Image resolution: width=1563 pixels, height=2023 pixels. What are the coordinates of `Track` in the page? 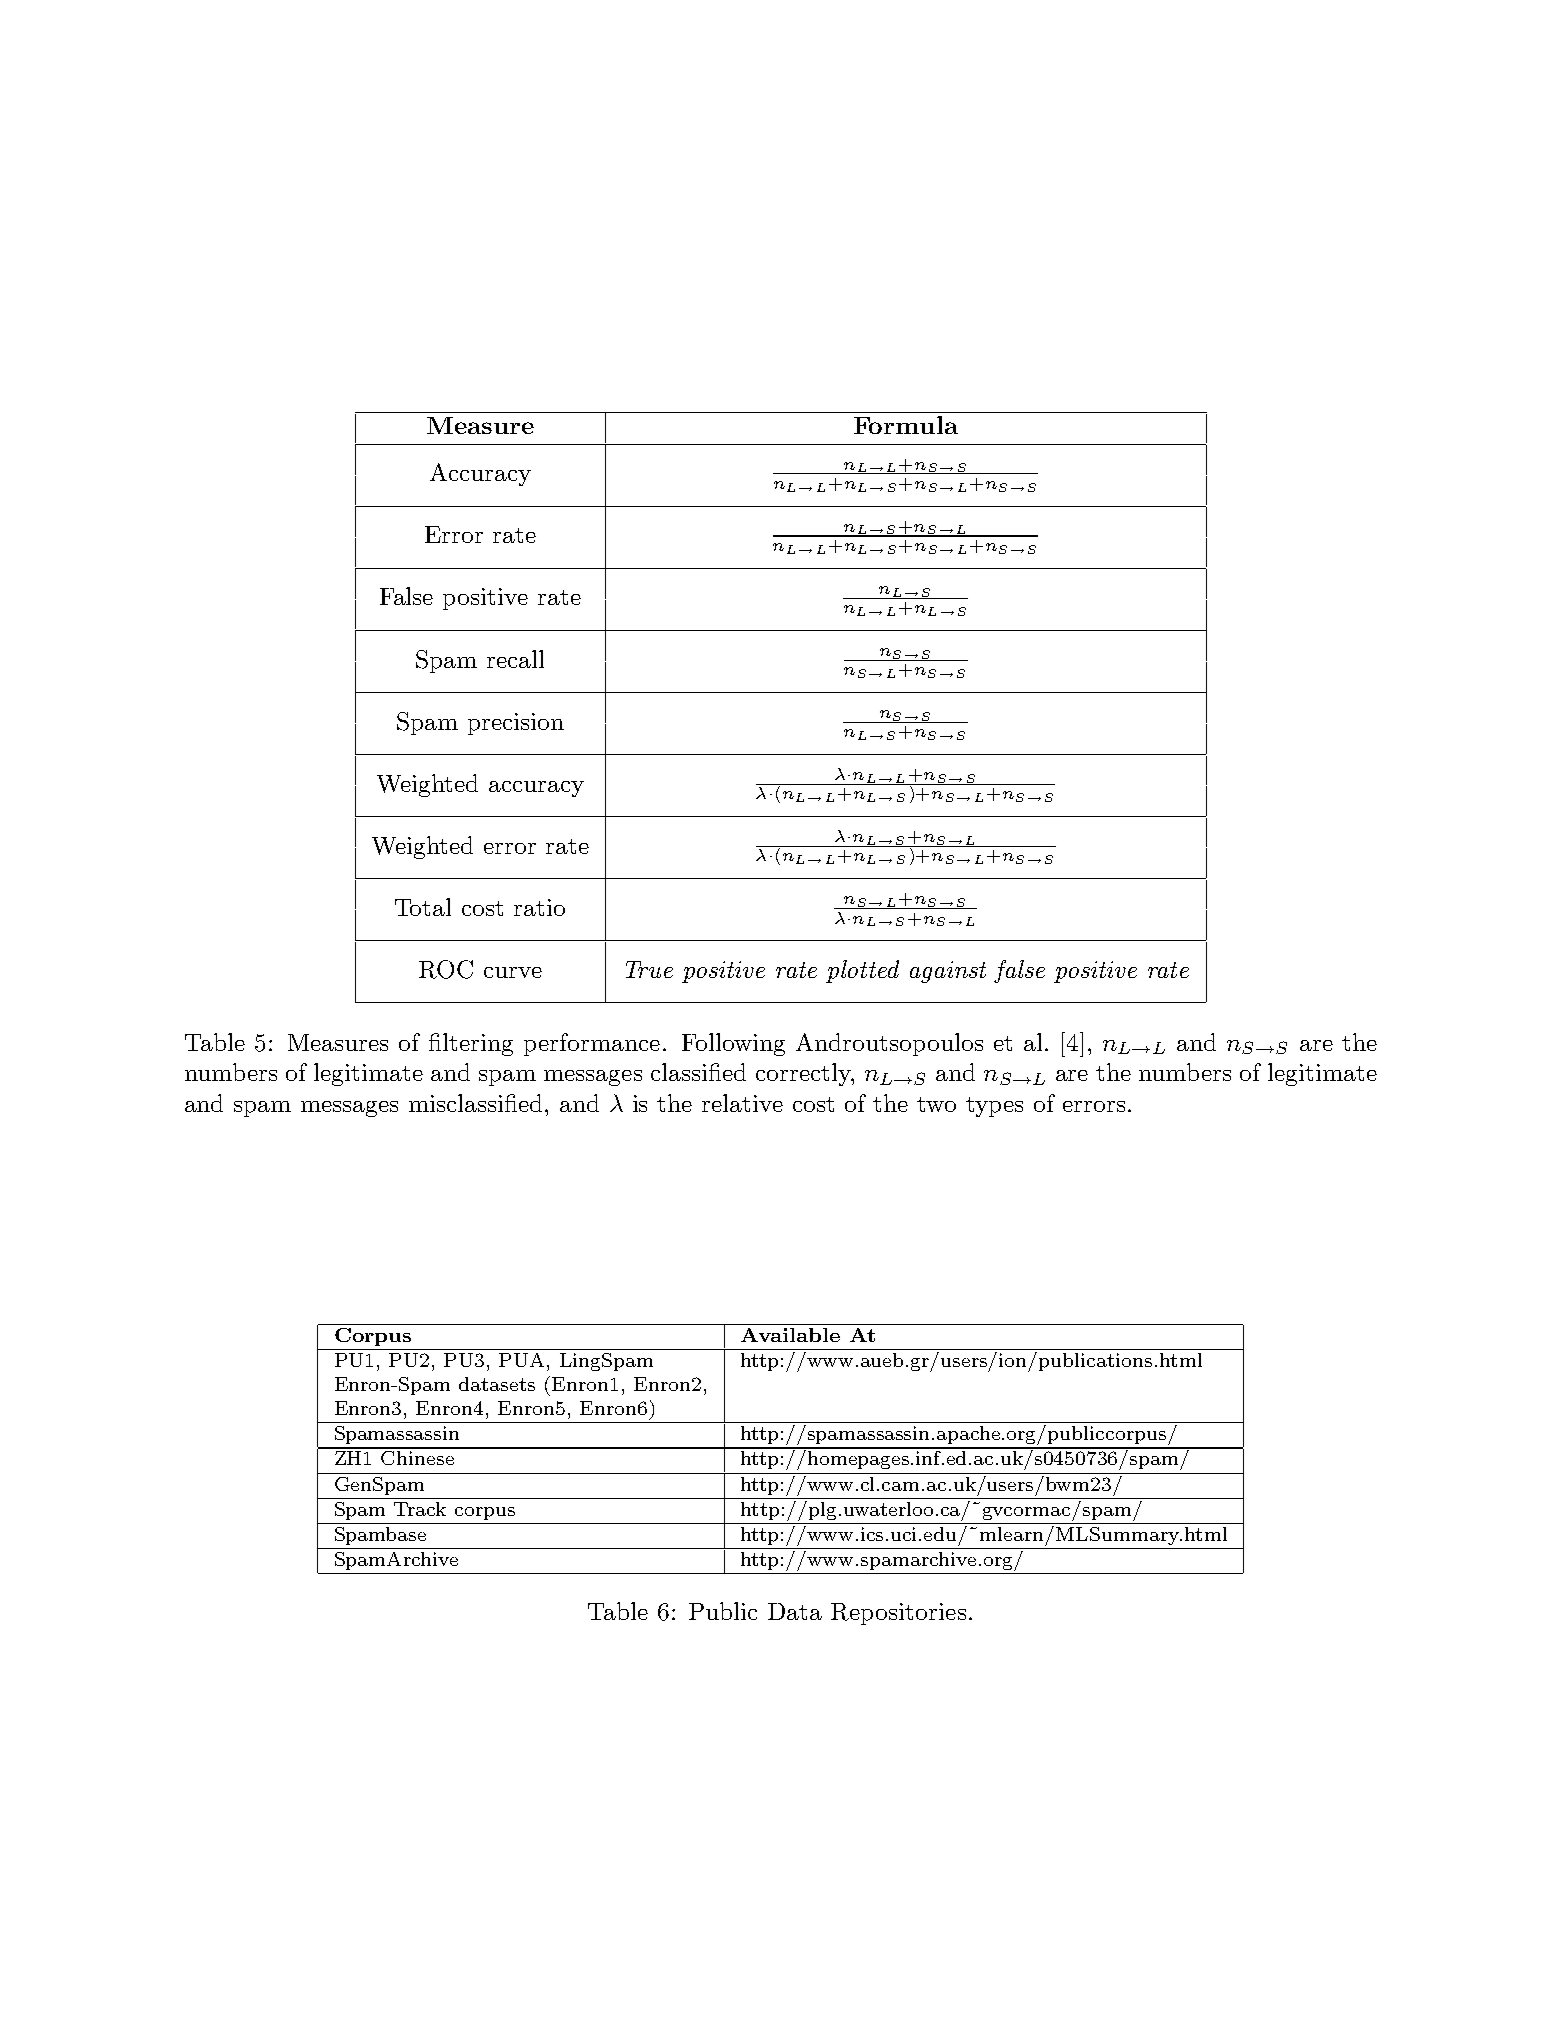 It's located at (420, 1509).
